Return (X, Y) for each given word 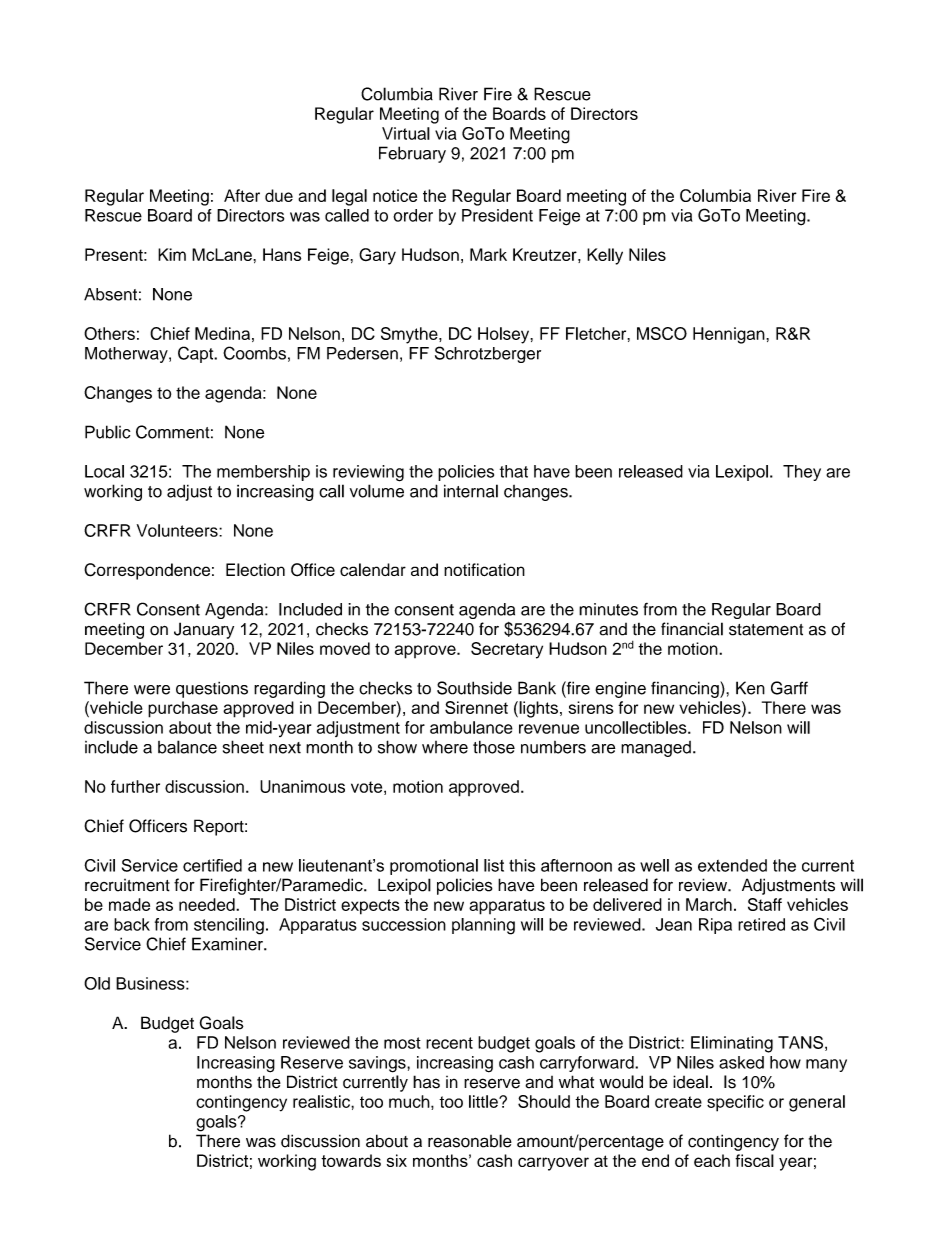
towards (351, 1160)
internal (471, 491)
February (412, 154)
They (802, 473)
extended (732, 865)
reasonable (470, 1141)
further (135, 786)
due (279, 195)
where (445, 747)
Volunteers (178, 530)
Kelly (605, 256)
